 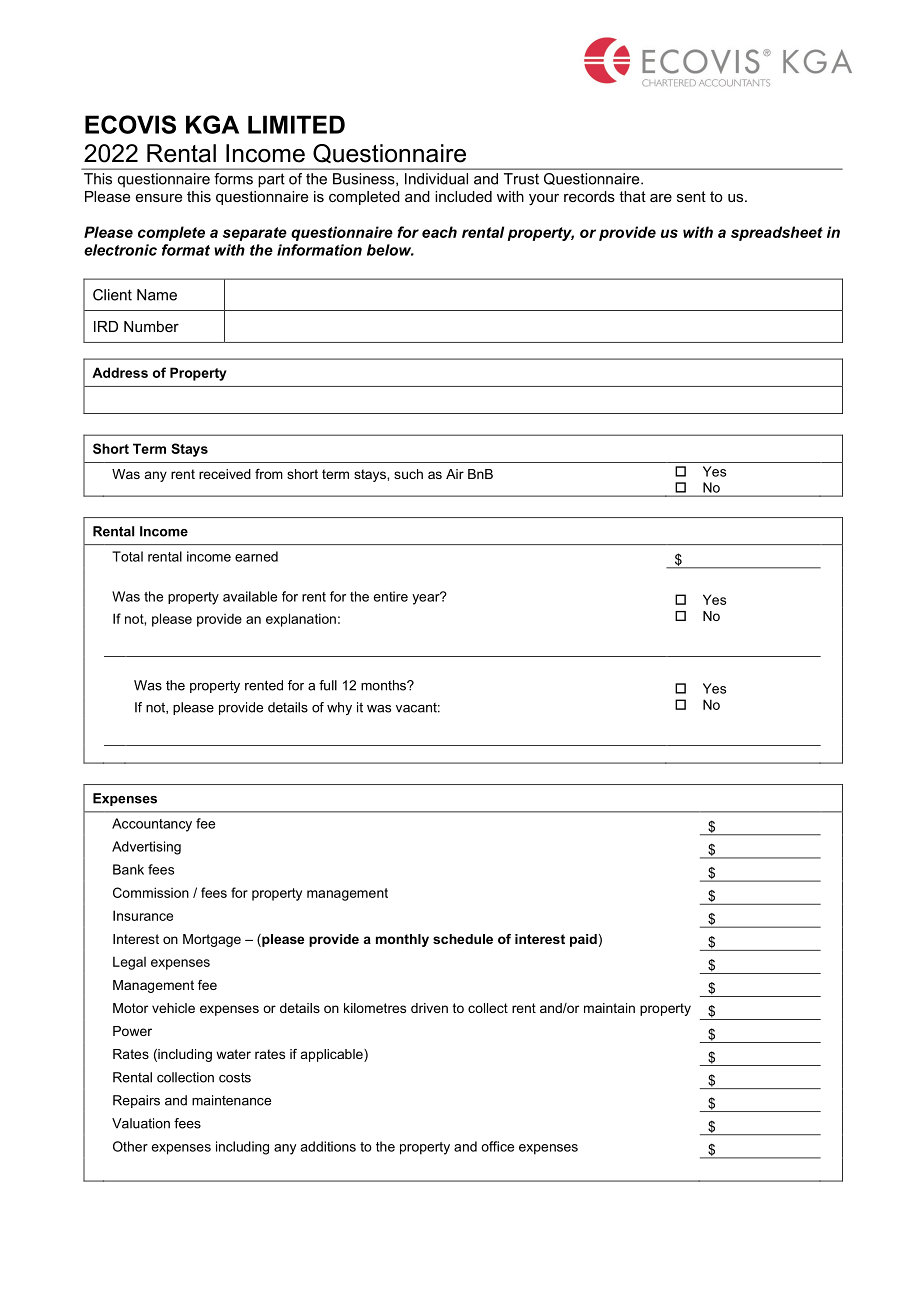 What do you see at coordinates (463, 939) in the page?
I see `schedule` at bounding box center [463, 939].
